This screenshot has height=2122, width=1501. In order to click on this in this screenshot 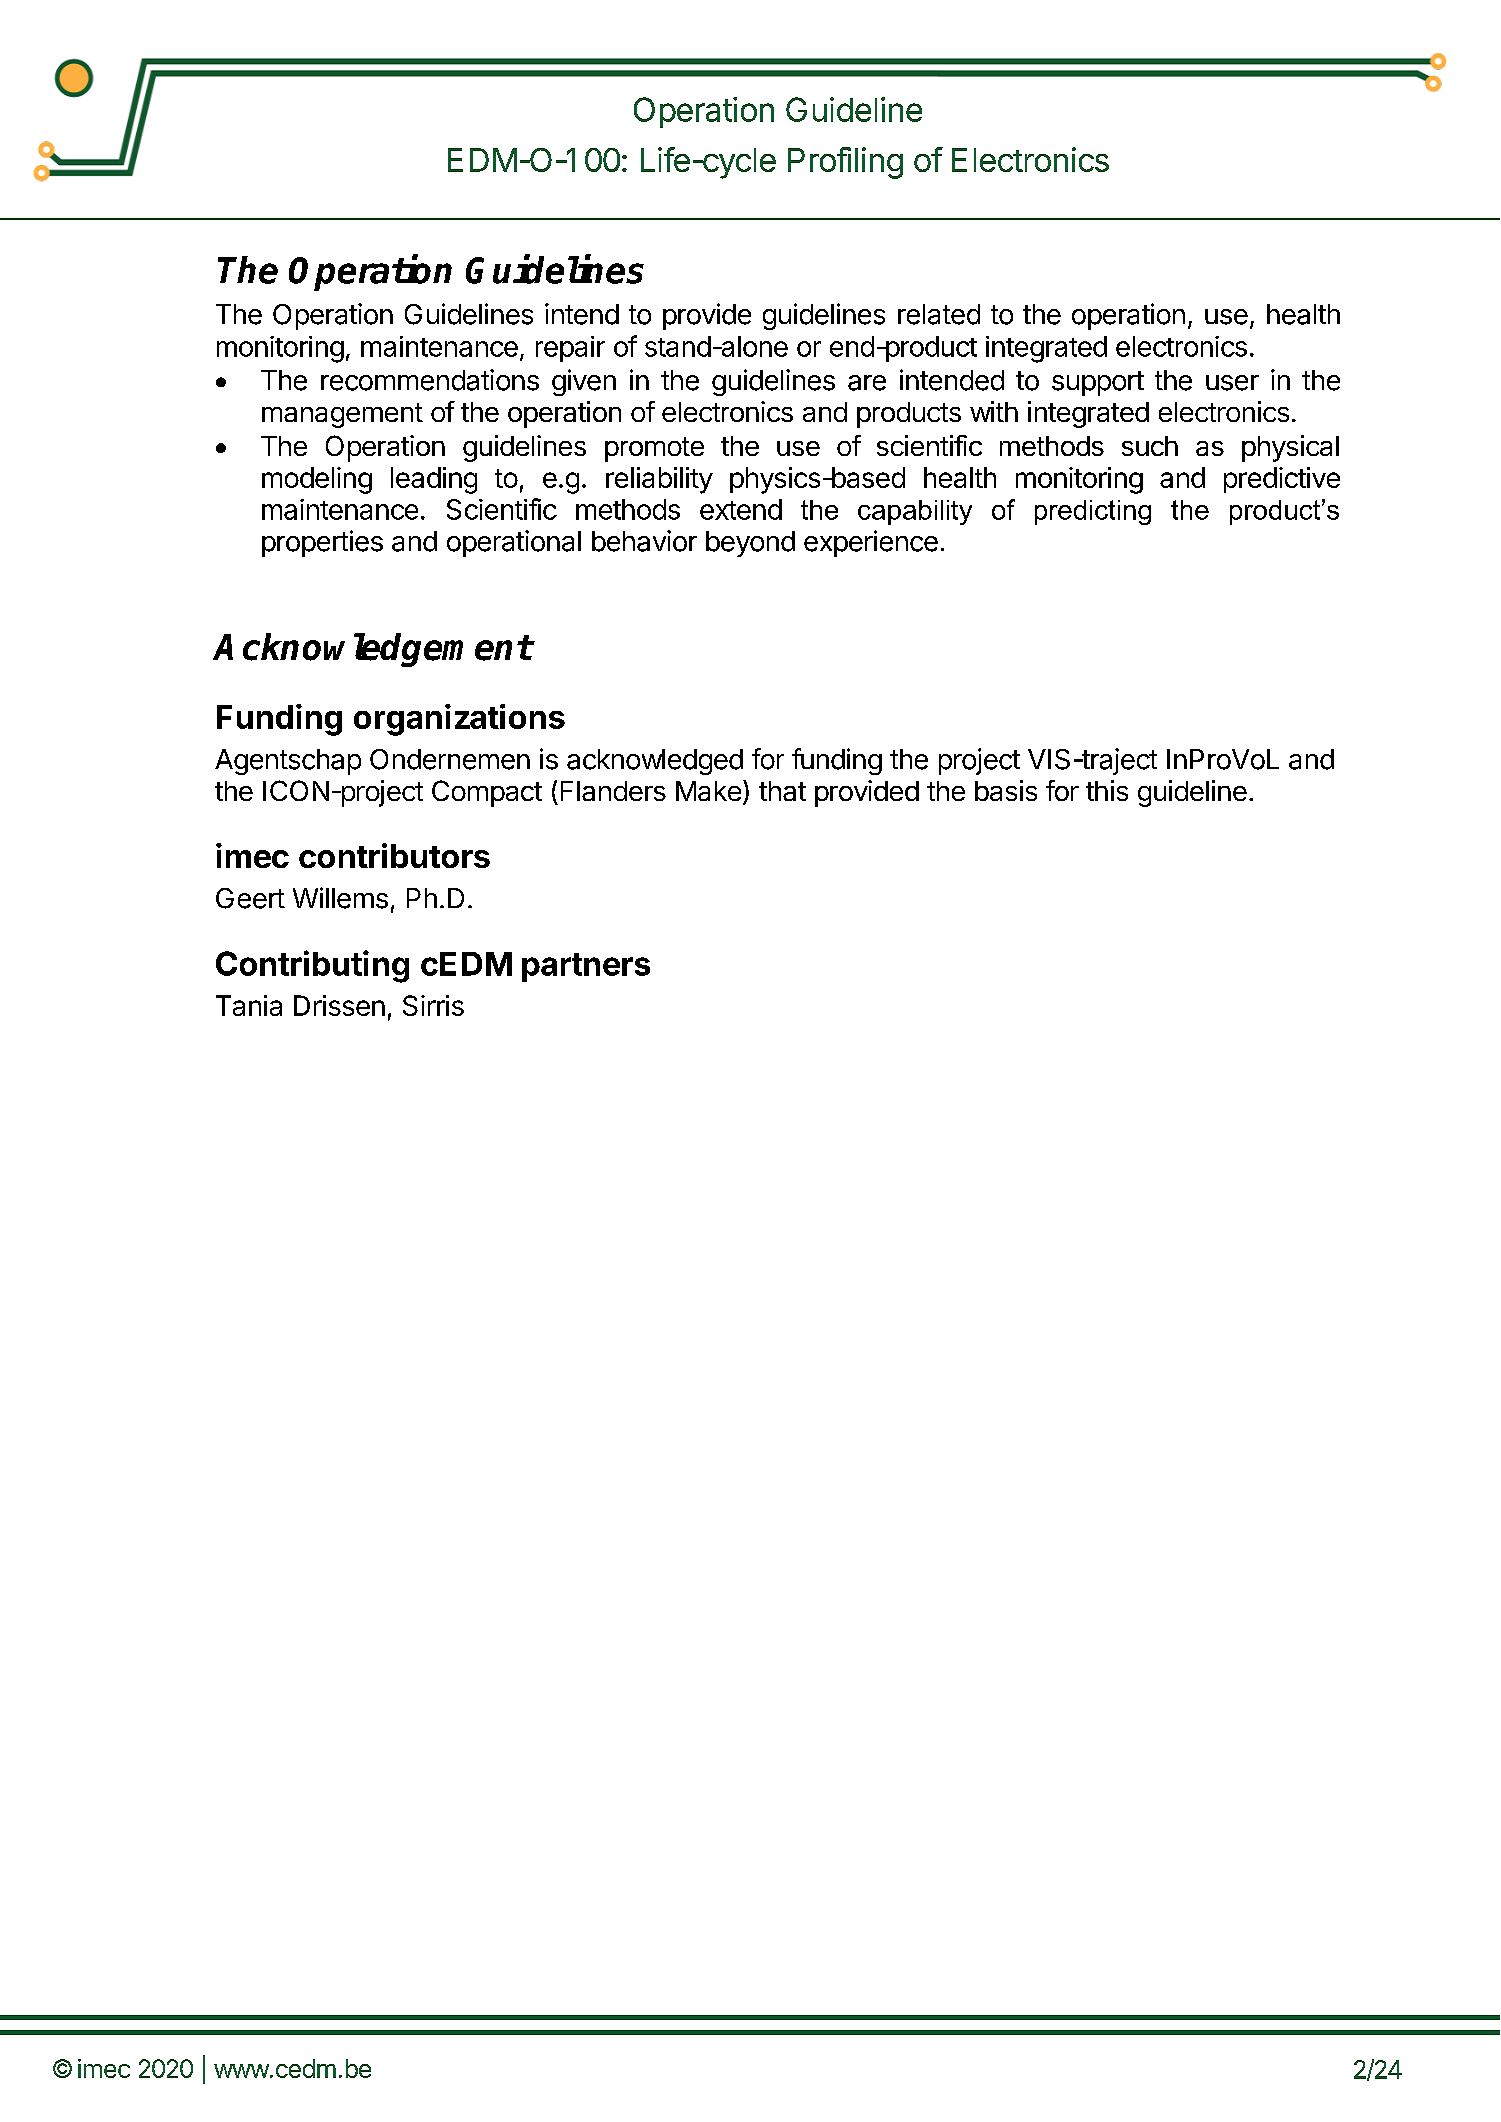, I will do `click(1107, 790)`.
